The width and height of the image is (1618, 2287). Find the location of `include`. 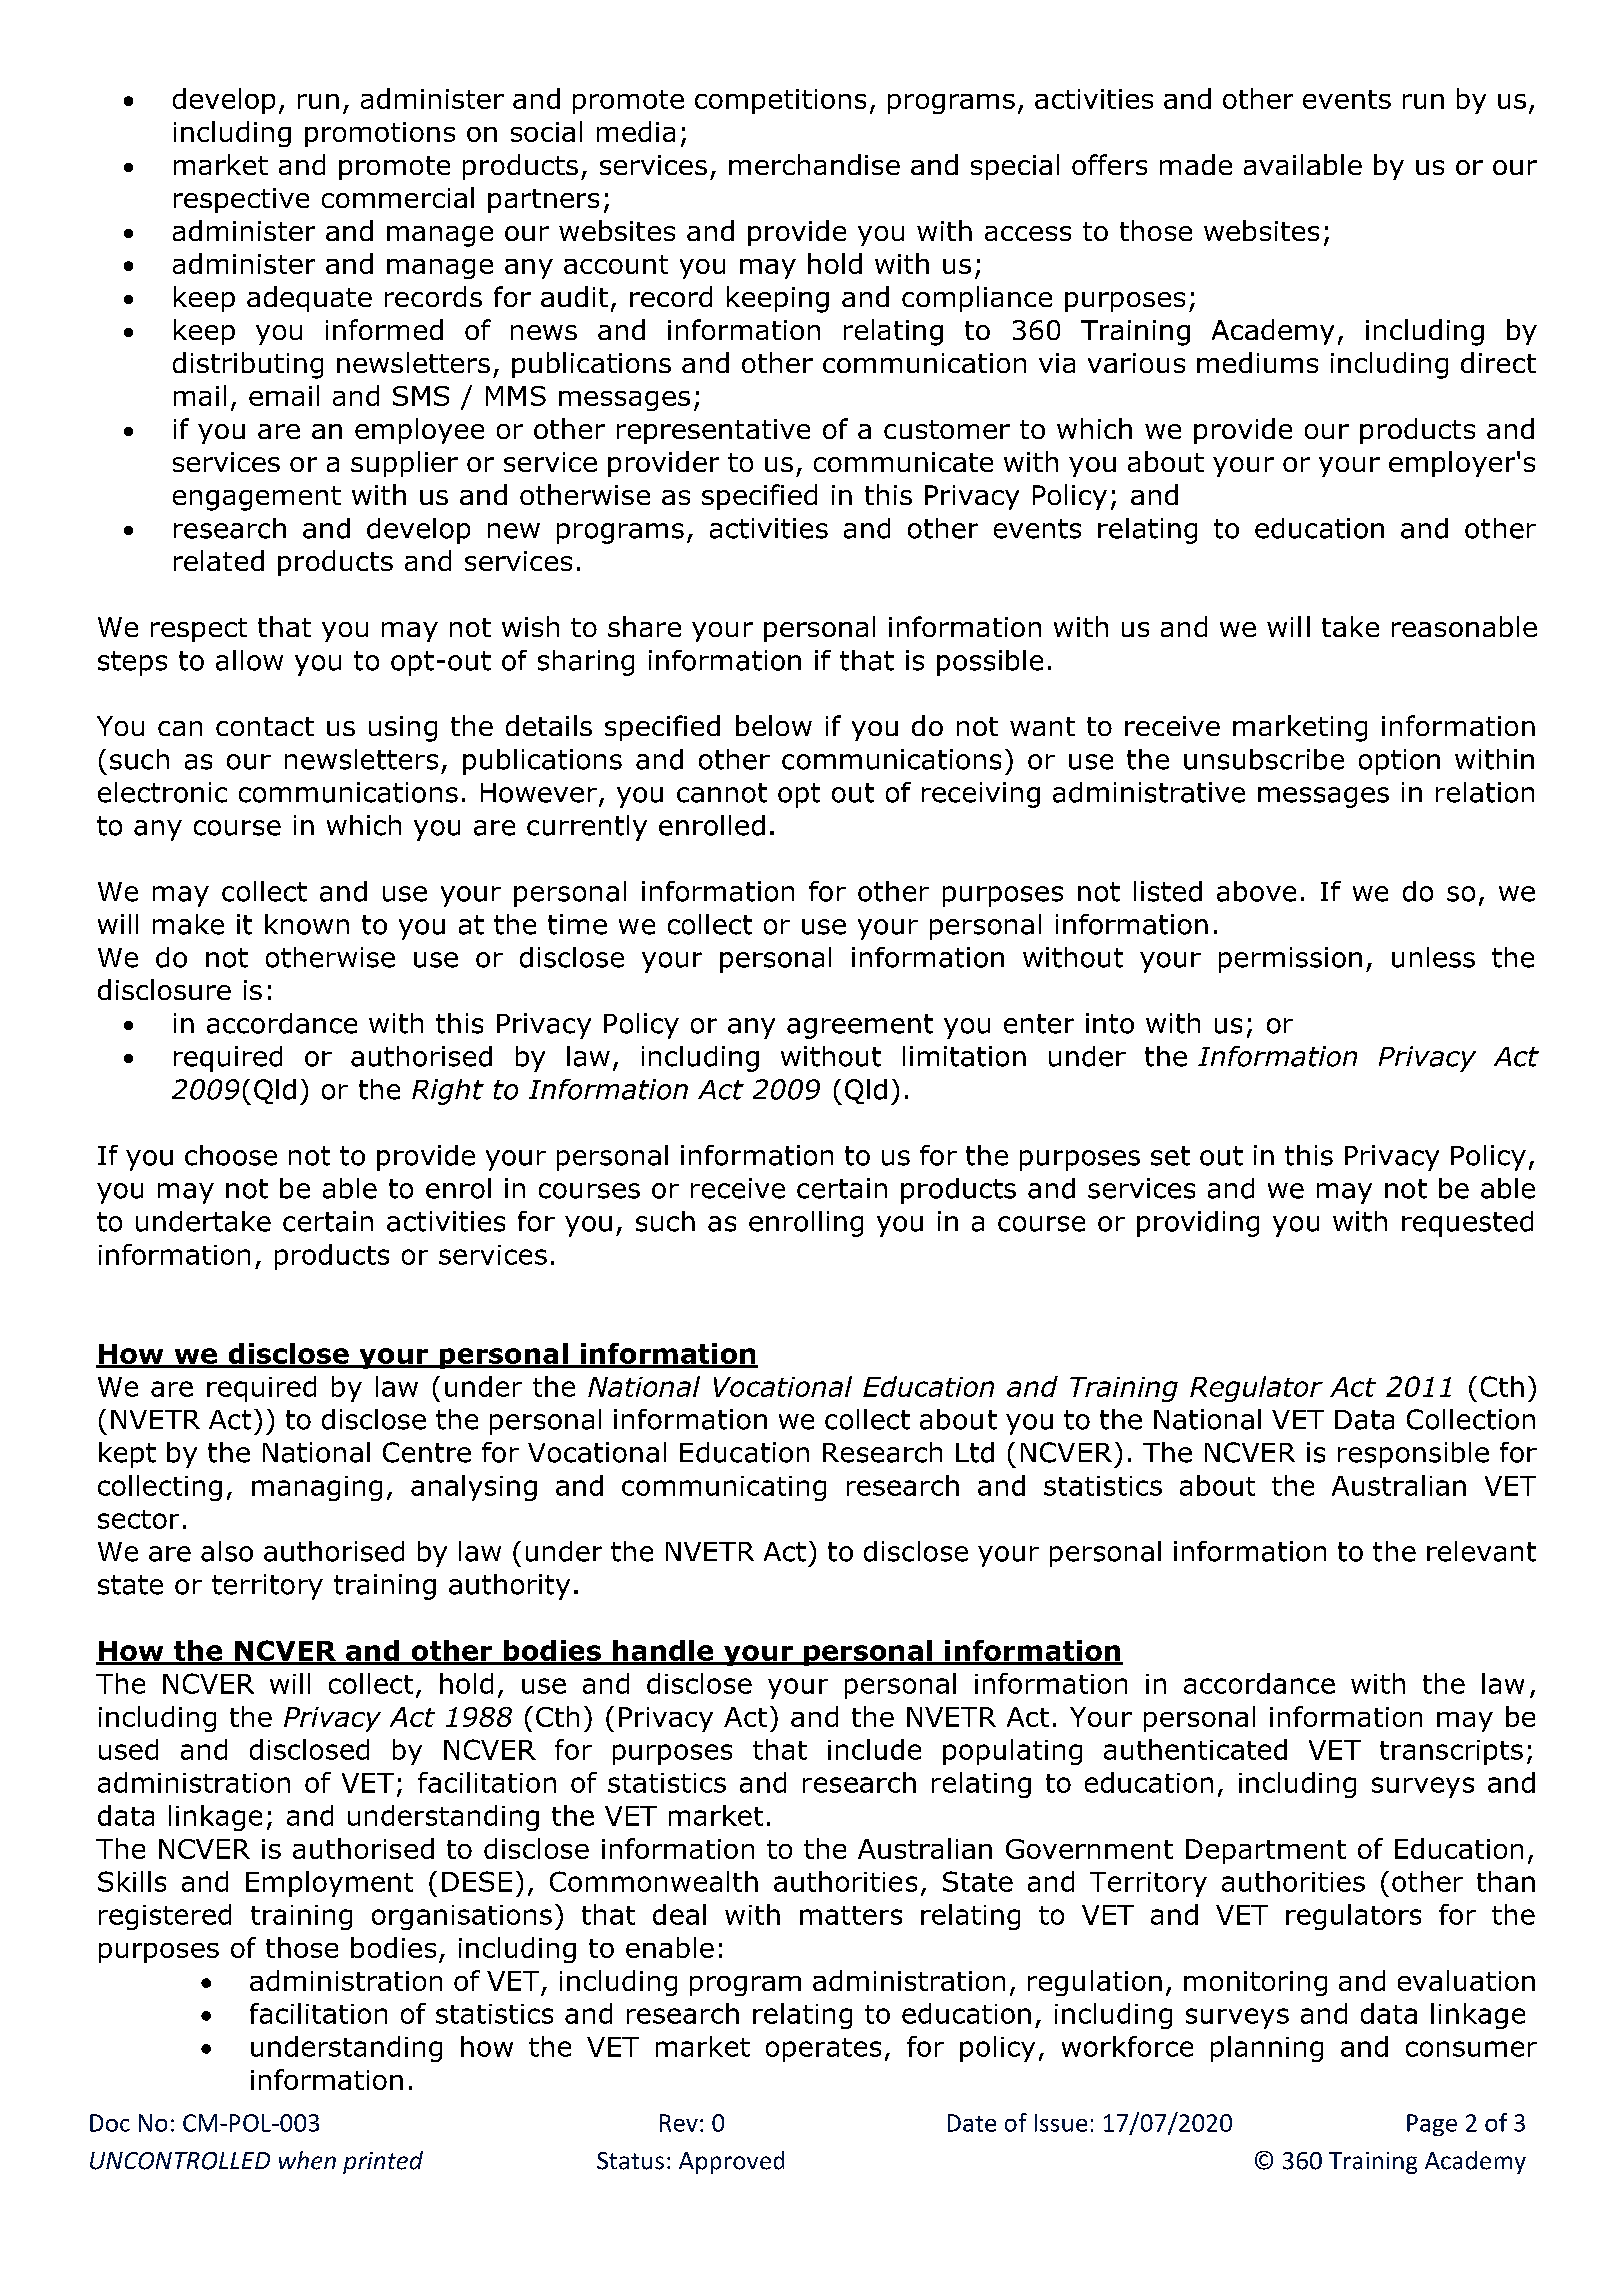

include is located at coordinates (874, 1749).
